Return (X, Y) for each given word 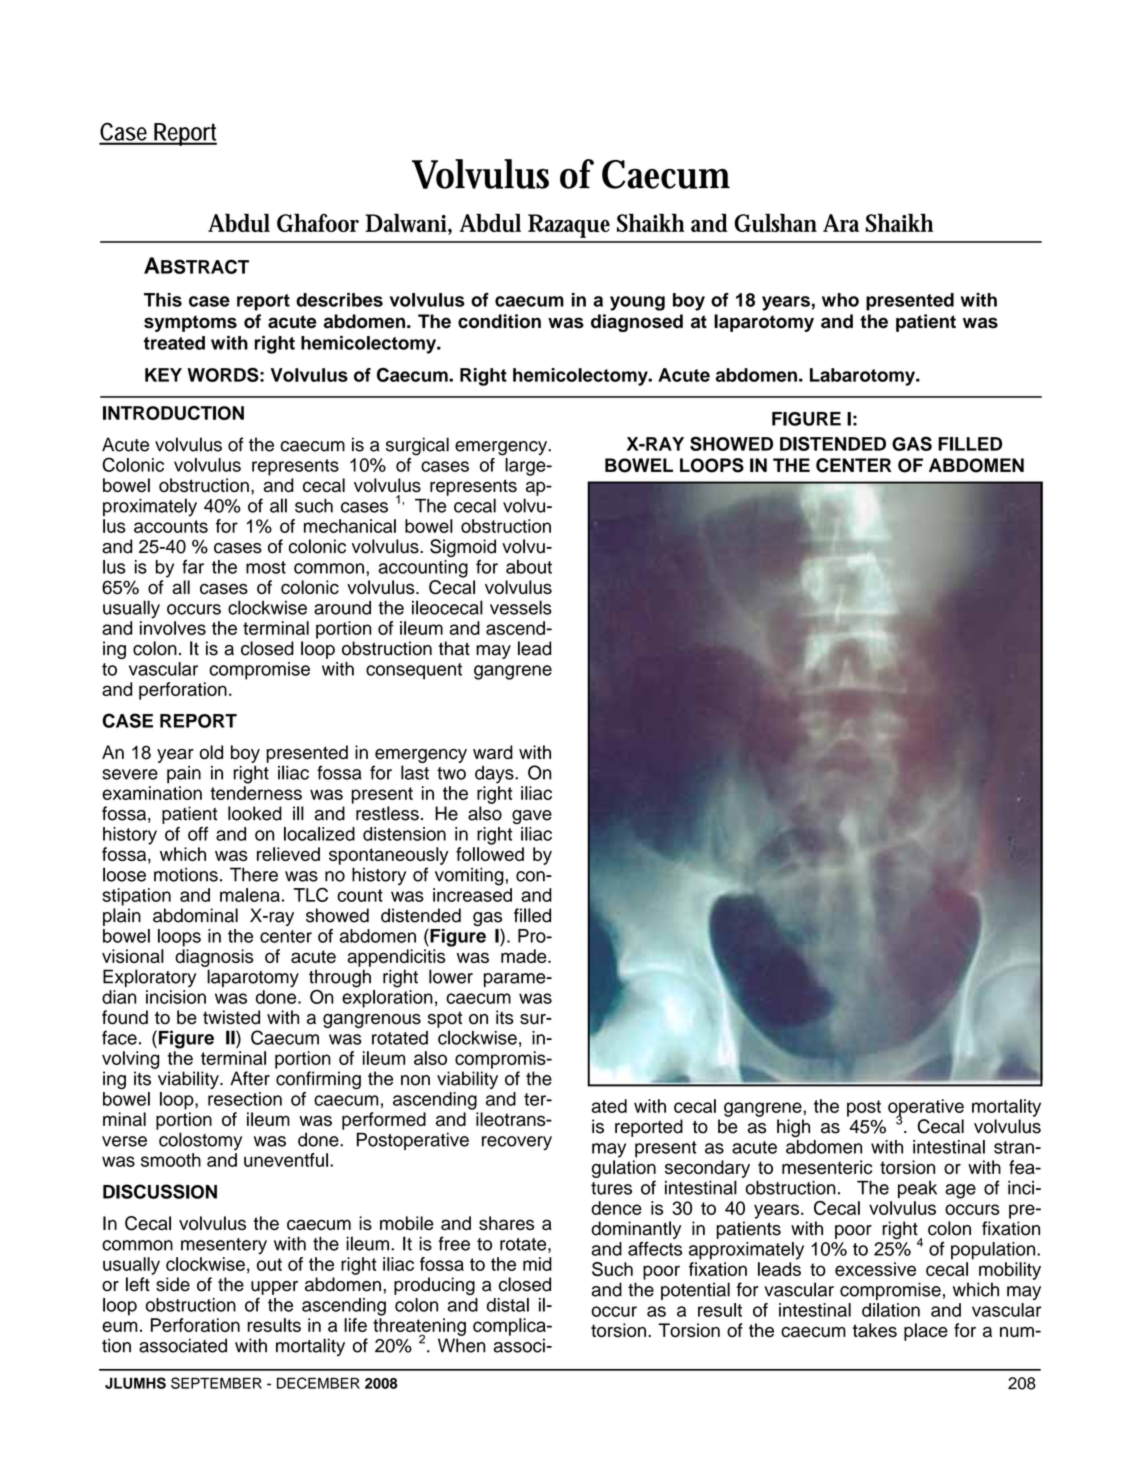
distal (508, 1305)
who (840, 300)
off (198, 834)
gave (532, 817)
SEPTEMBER (216, 1383)
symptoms (190, 323)
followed (490, 854)
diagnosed (637, 323)
